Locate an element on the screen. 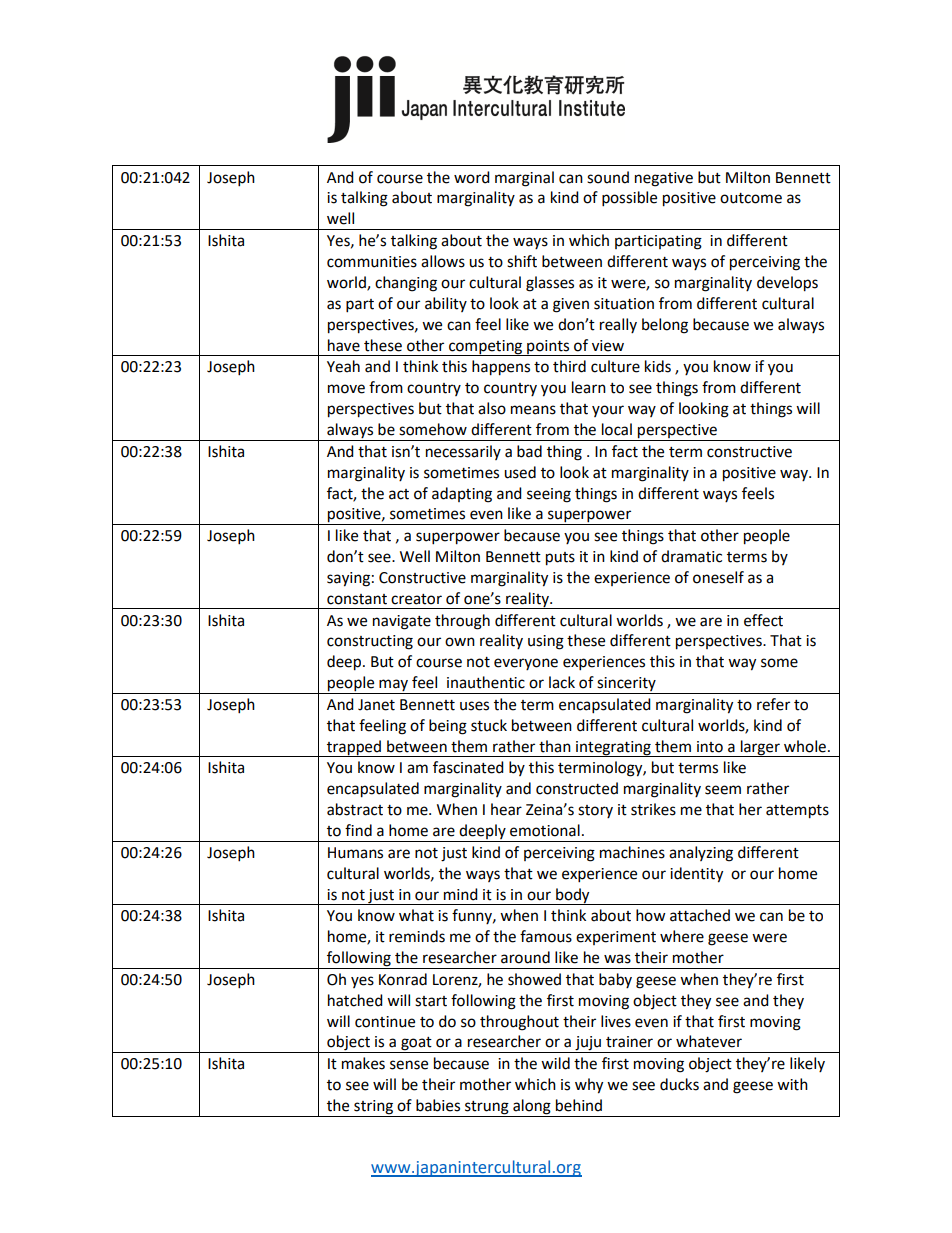 Image resolution: width=952 pixels, height=1233 pixels. outcome is located at coordinates (751, 198).
